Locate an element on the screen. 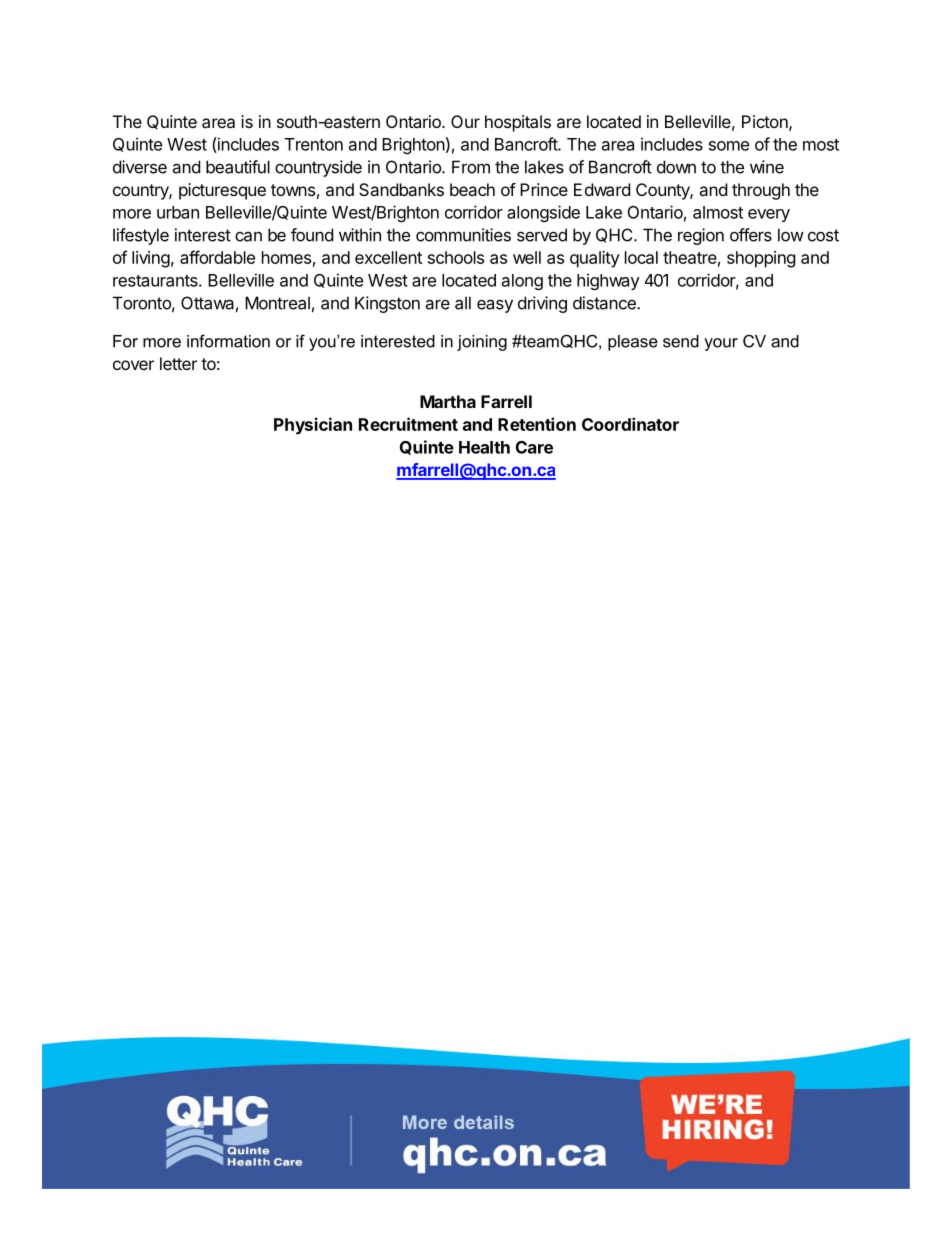 The height and width of the screenshot is (1233, 952). hospitals is located at coordinates (518, 123).
